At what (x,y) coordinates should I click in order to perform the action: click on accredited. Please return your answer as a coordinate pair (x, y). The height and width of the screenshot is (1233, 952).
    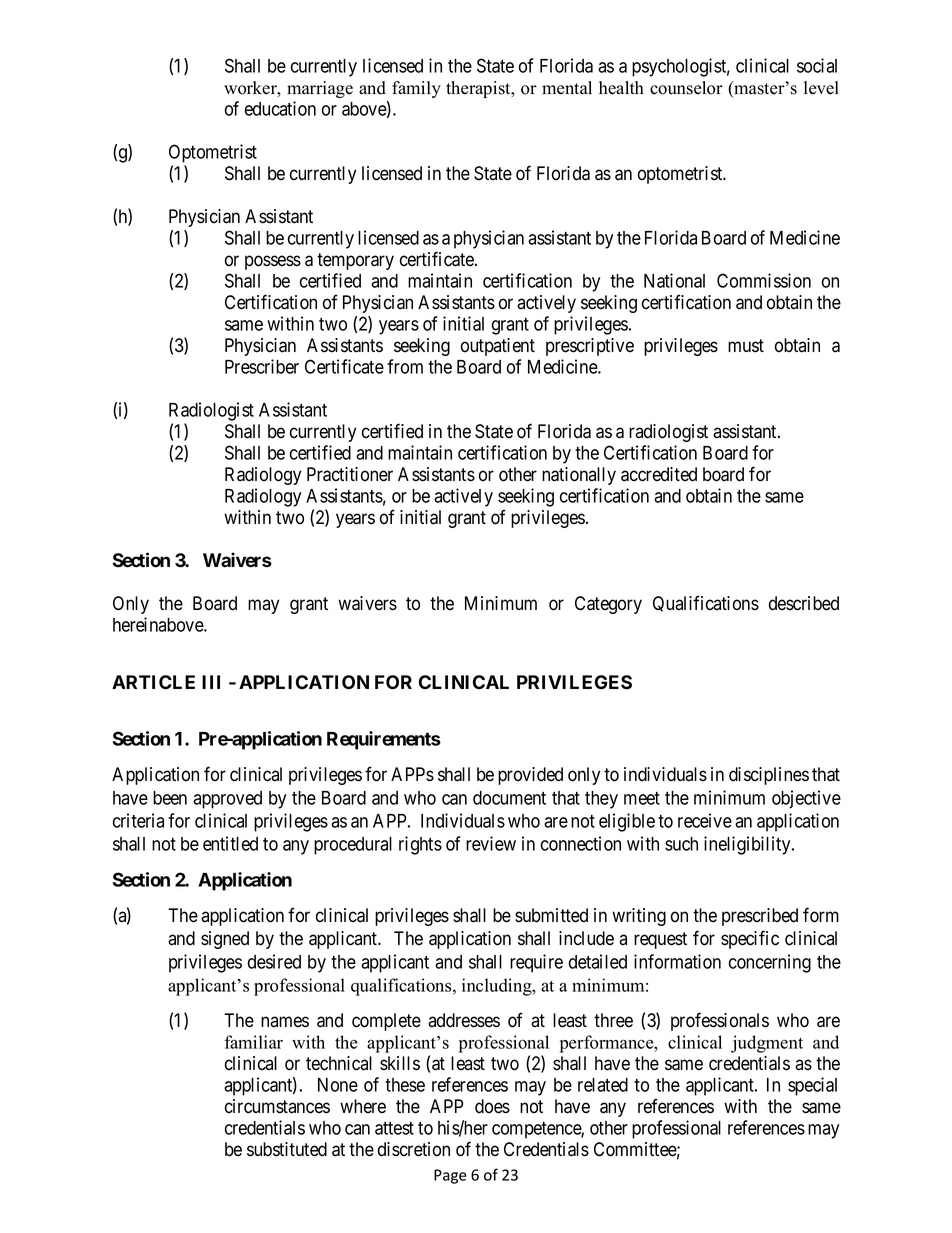
    Looking at the image, I should click on (659, 474).
